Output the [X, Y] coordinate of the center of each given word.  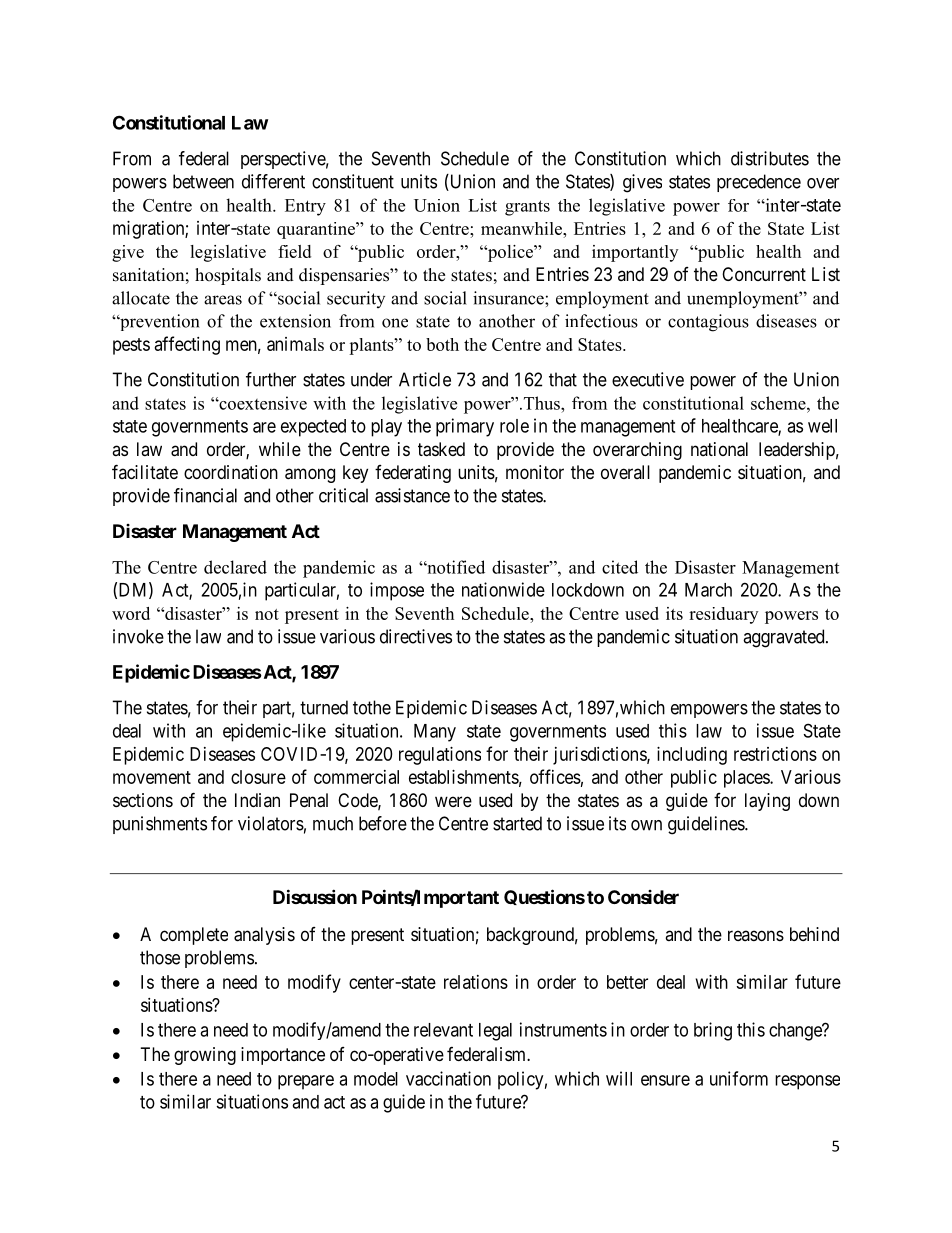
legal [495, 1032]
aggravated [785, 638]
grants [527, 208]
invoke [138, 636]
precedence [759, 183]
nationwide [503, 589]
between [203, 181]
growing [205, 1056]
